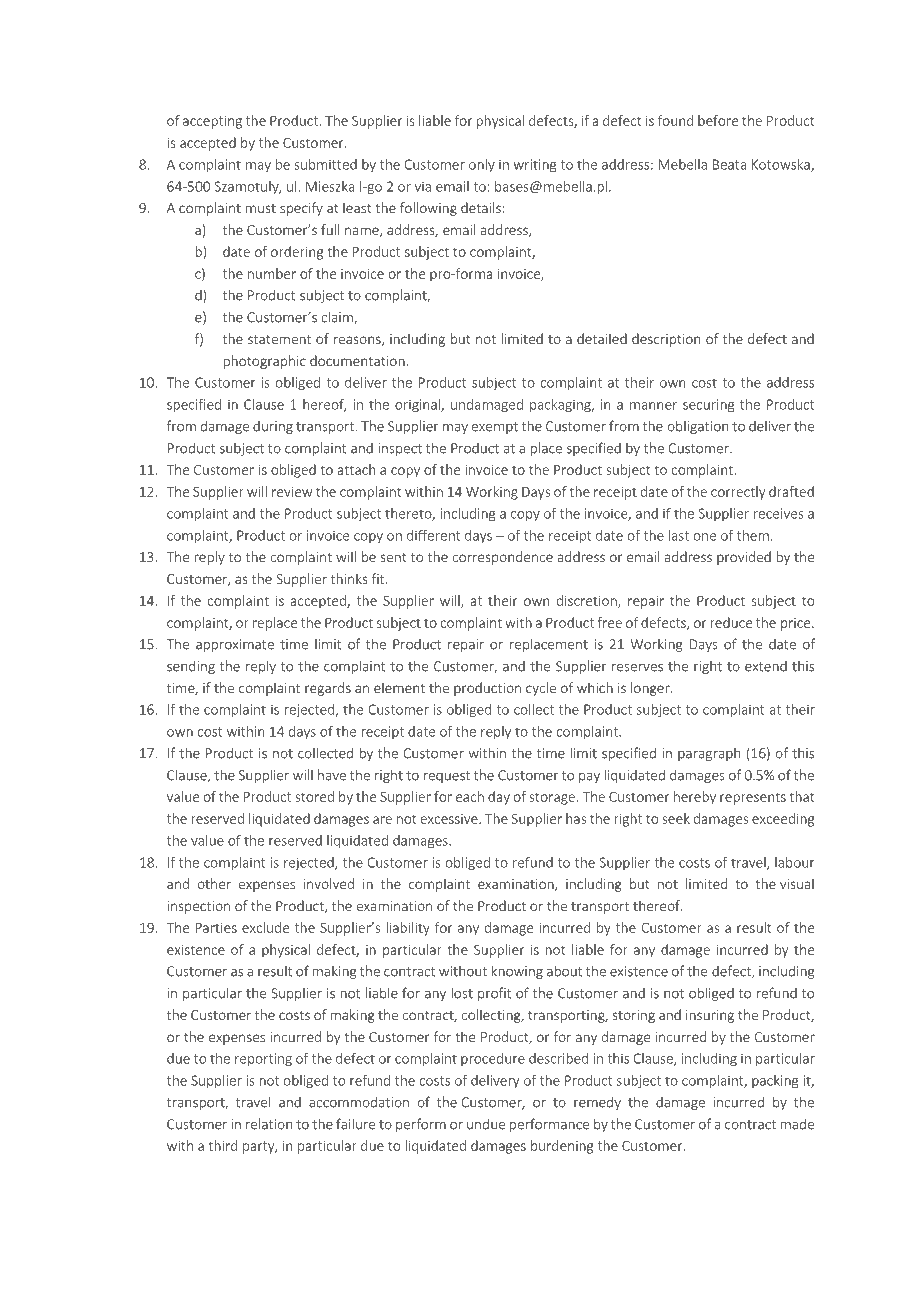 Image resolution: width=924 pixels, height=1308 pixels. What do you see at coordinates (541, 689) in the screenshot?
I see `cycle` at bounding box center [541, 689].
